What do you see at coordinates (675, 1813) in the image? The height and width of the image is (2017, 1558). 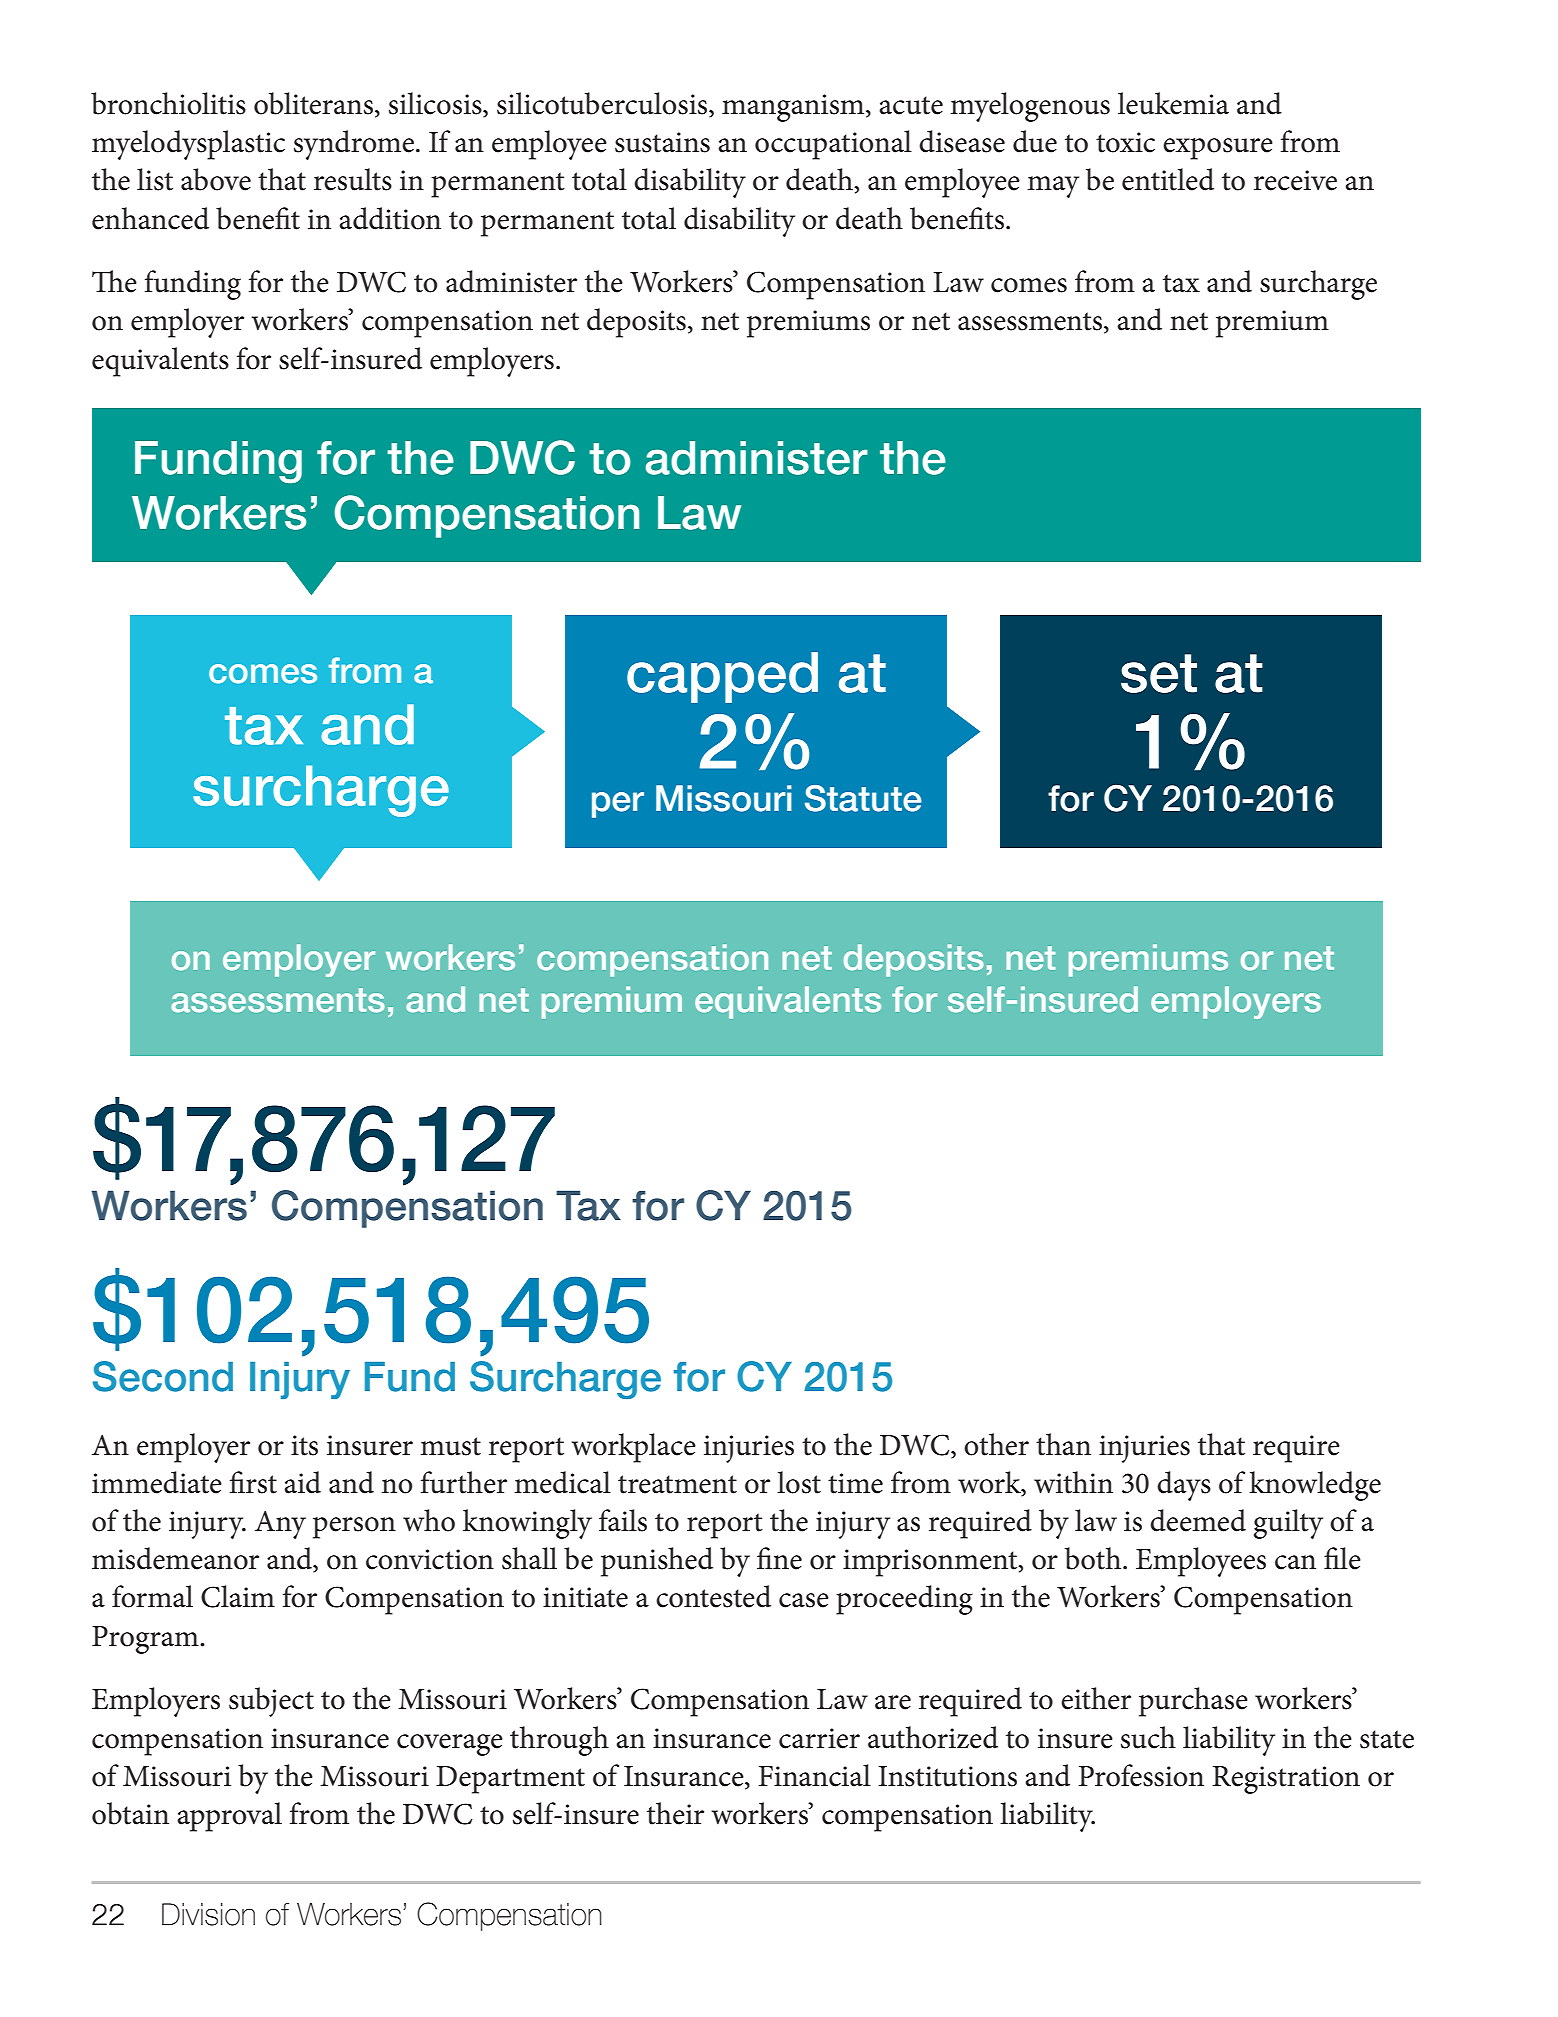 I see `their` at bounding box center [675, 1813].
